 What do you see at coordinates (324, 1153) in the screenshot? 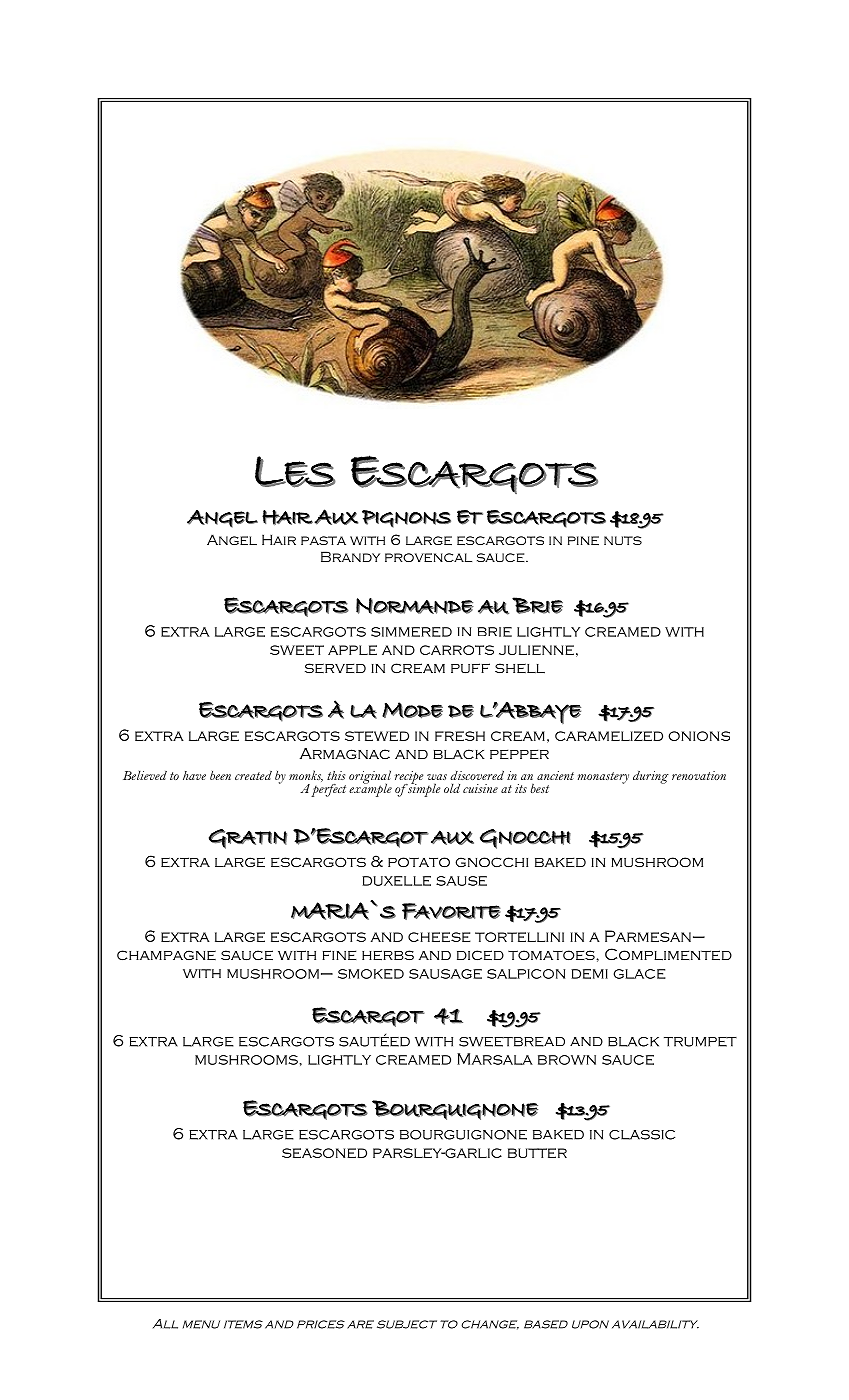
I see `seasoned` at bounding box center [324, 1153].
